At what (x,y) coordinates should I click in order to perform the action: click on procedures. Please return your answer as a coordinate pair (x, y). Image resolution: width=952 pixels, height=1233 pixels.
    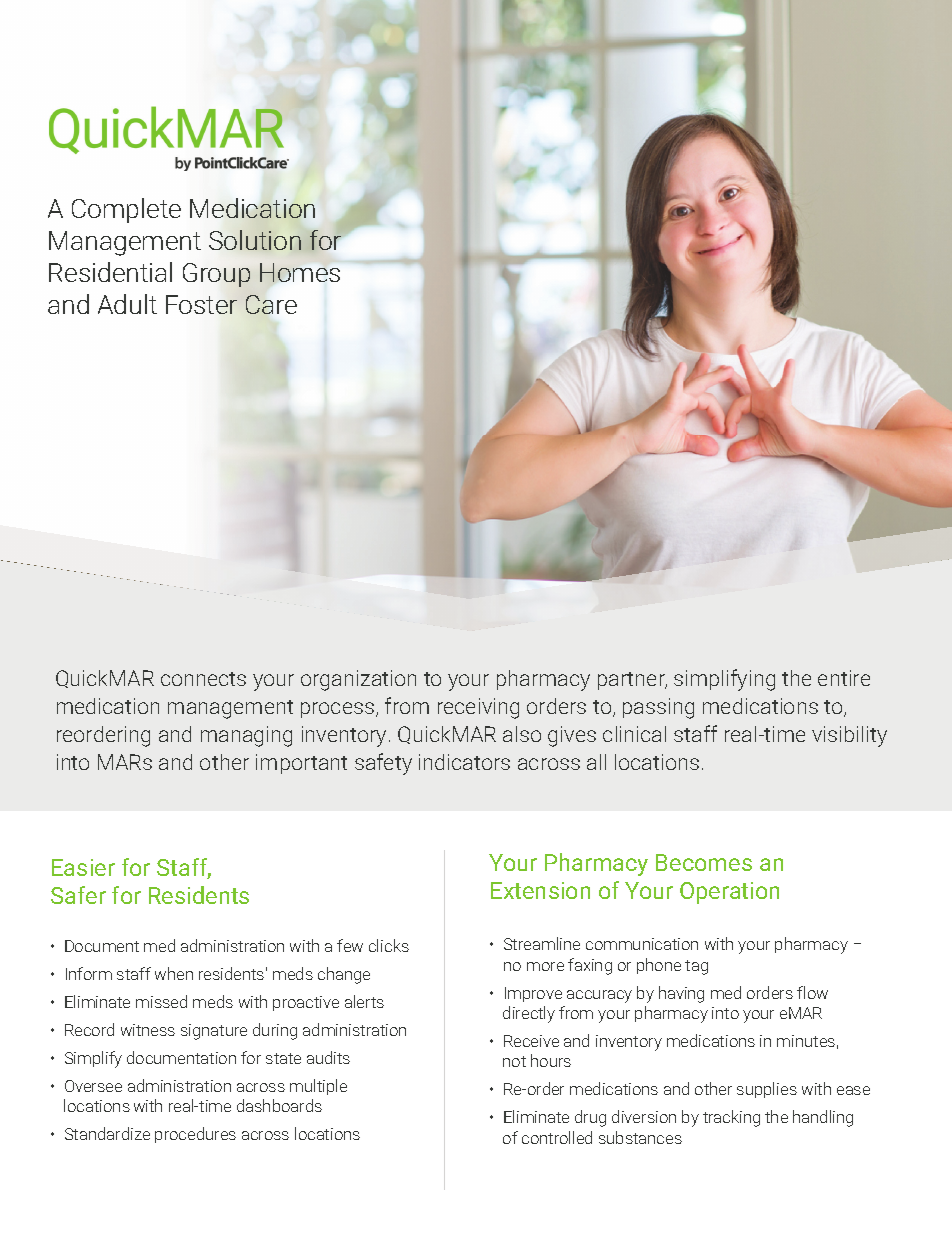
    Looking at the image, I should click on (195, 1135).
